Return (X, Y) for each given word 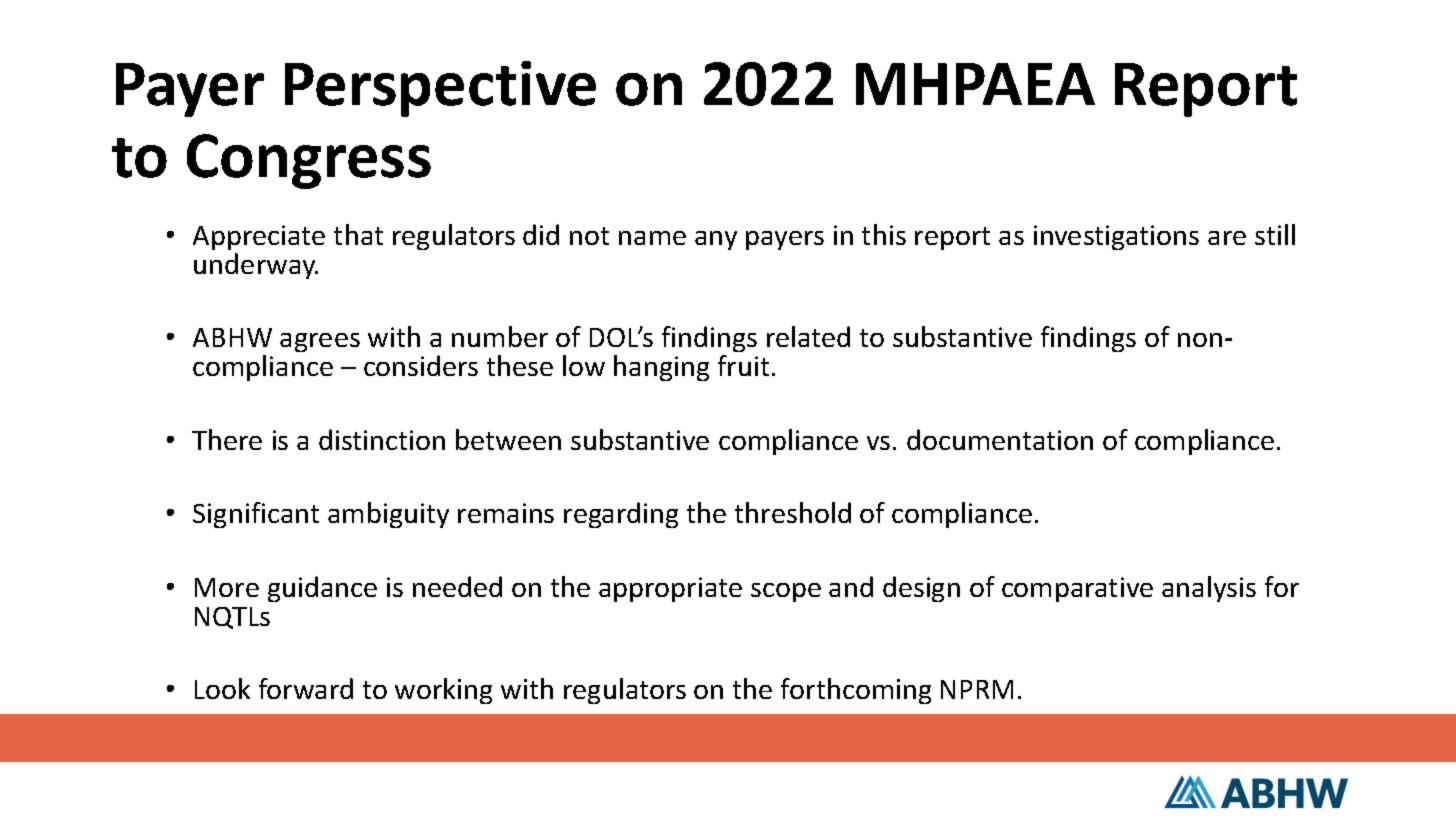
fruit (743, 365)
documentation (1000, 439)
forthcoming (856, 691)
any (716, 240)
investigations (1116, 237)
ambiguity (388, 515)
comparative (1077, 589)
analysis (1209, 589)
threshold (793, 512)
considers (421, 365)
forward (306, 688)
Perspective (440, 89)
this (884, 234)
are (1227, 238)
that (358, 234)
